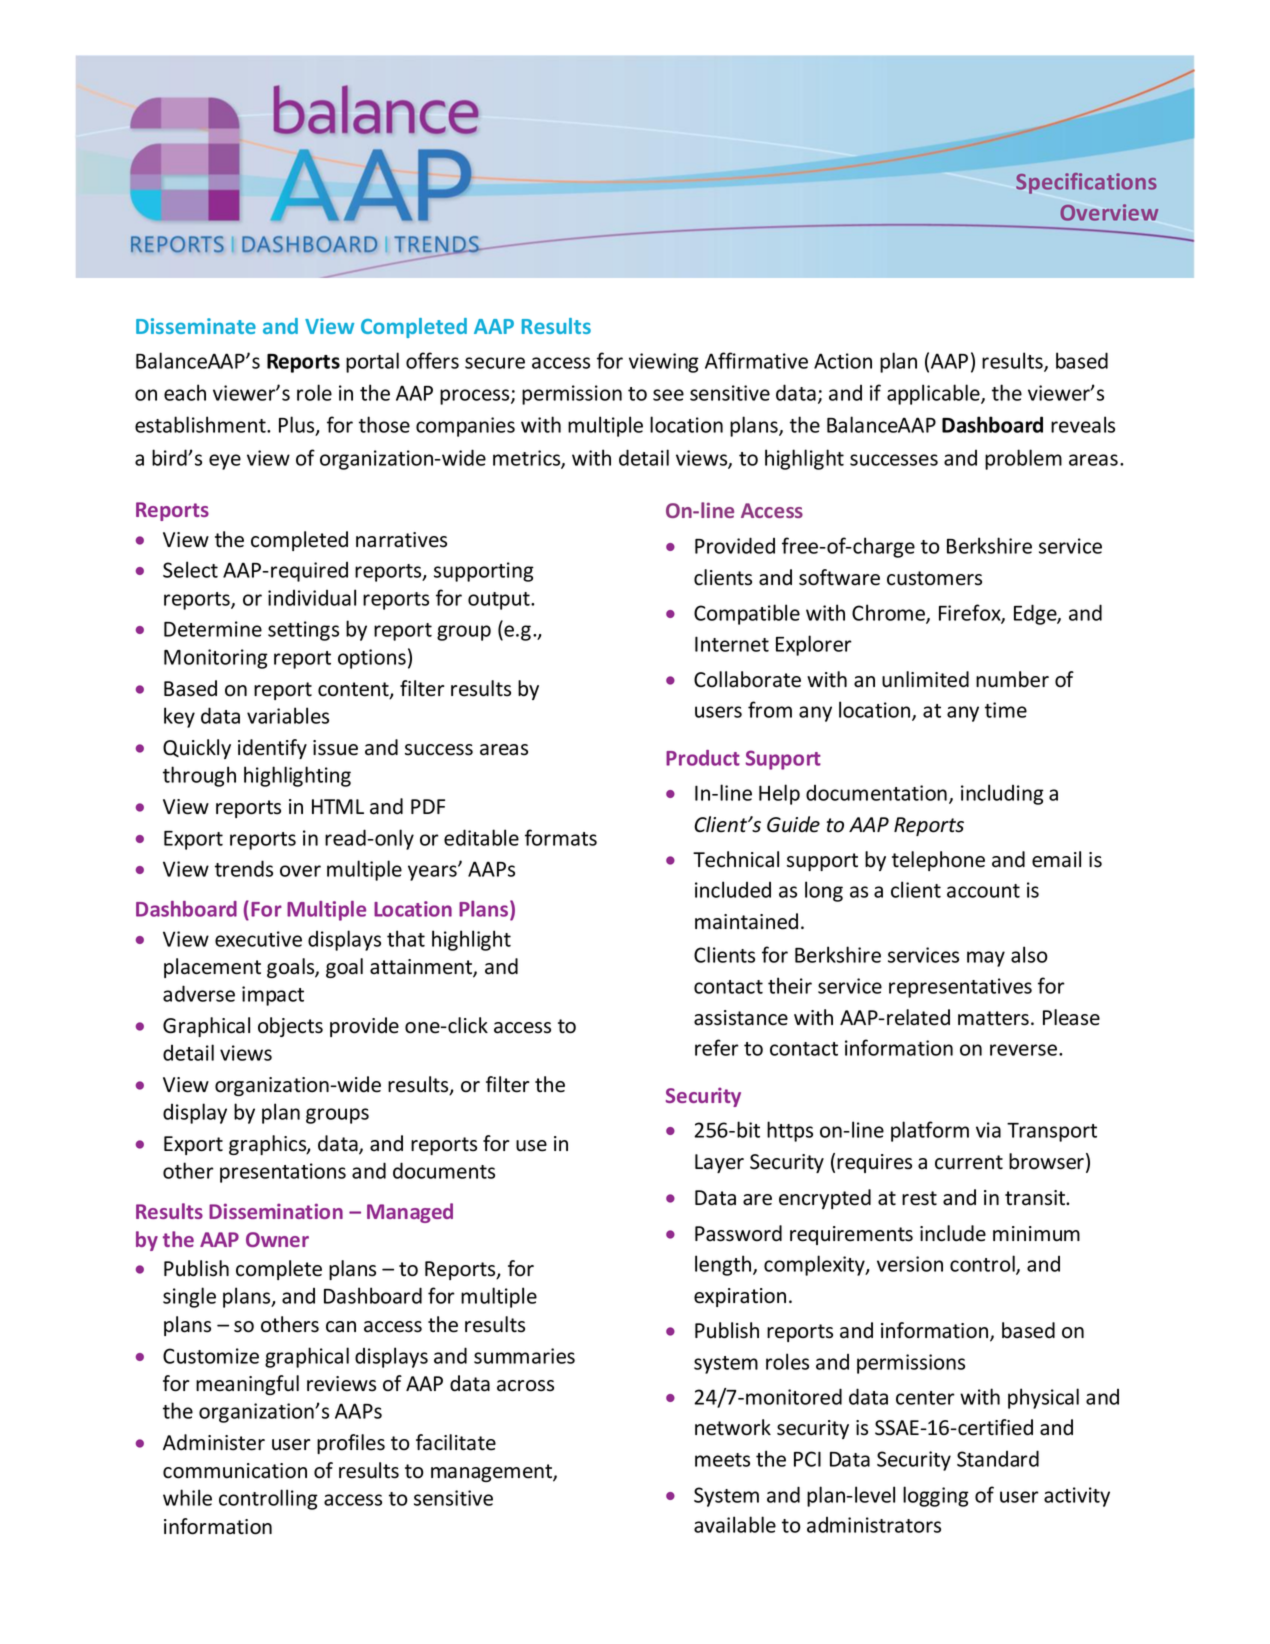 The width and height of the page is (1270, 1644). I want to click on settings, so click(303, 631).
